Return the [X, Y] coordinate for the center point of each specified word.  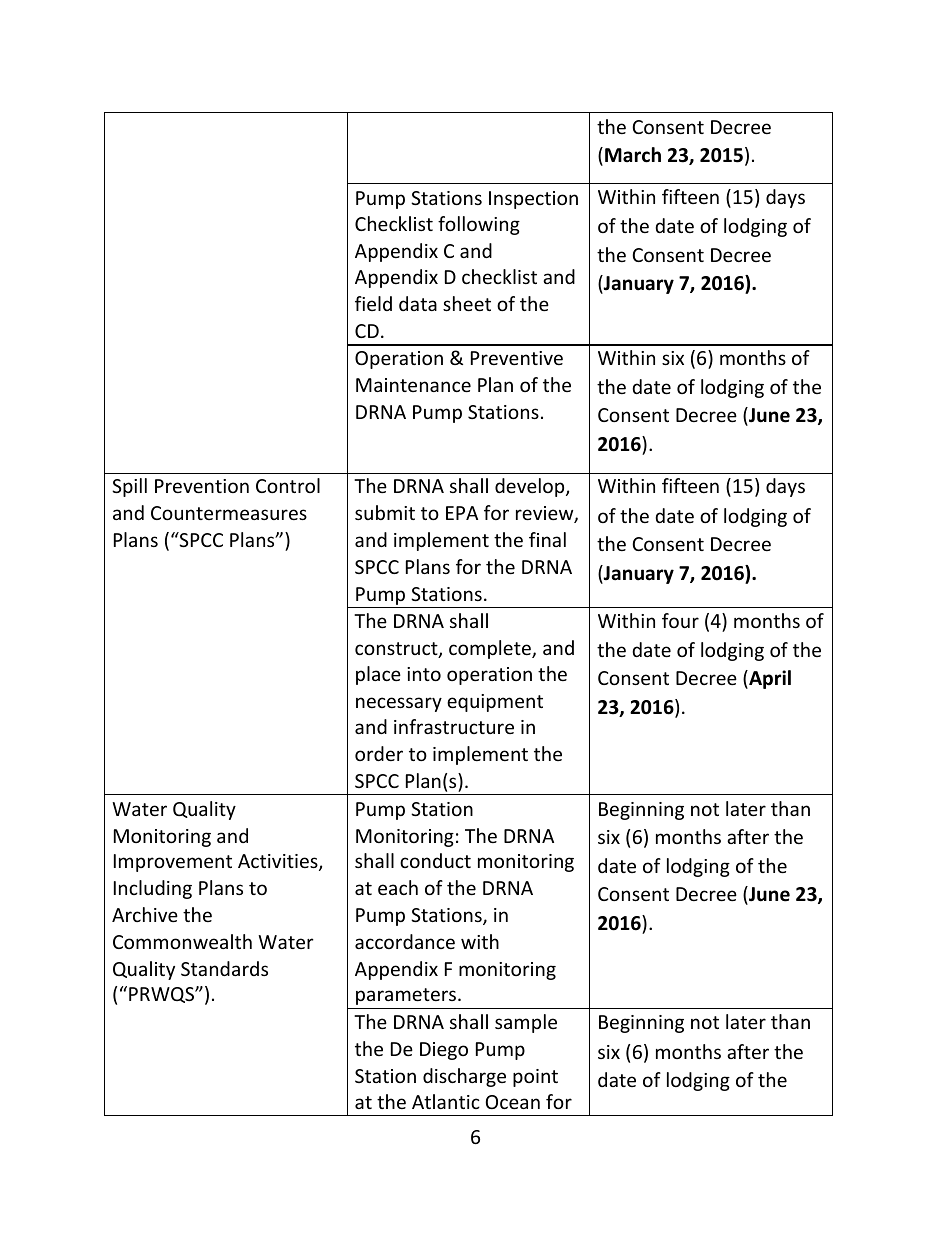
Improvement [173, 863]
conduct [435, 860]
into [424, 674]
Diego [444, 1051]
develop [531, 487]
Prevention [202, 486]
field [373, 303]
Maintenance [413, 385]
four [680, 620]
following [479, 225]
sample [526, 1023]
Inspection [533, 200]
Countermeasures [229, 513]
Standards [224, 968]
